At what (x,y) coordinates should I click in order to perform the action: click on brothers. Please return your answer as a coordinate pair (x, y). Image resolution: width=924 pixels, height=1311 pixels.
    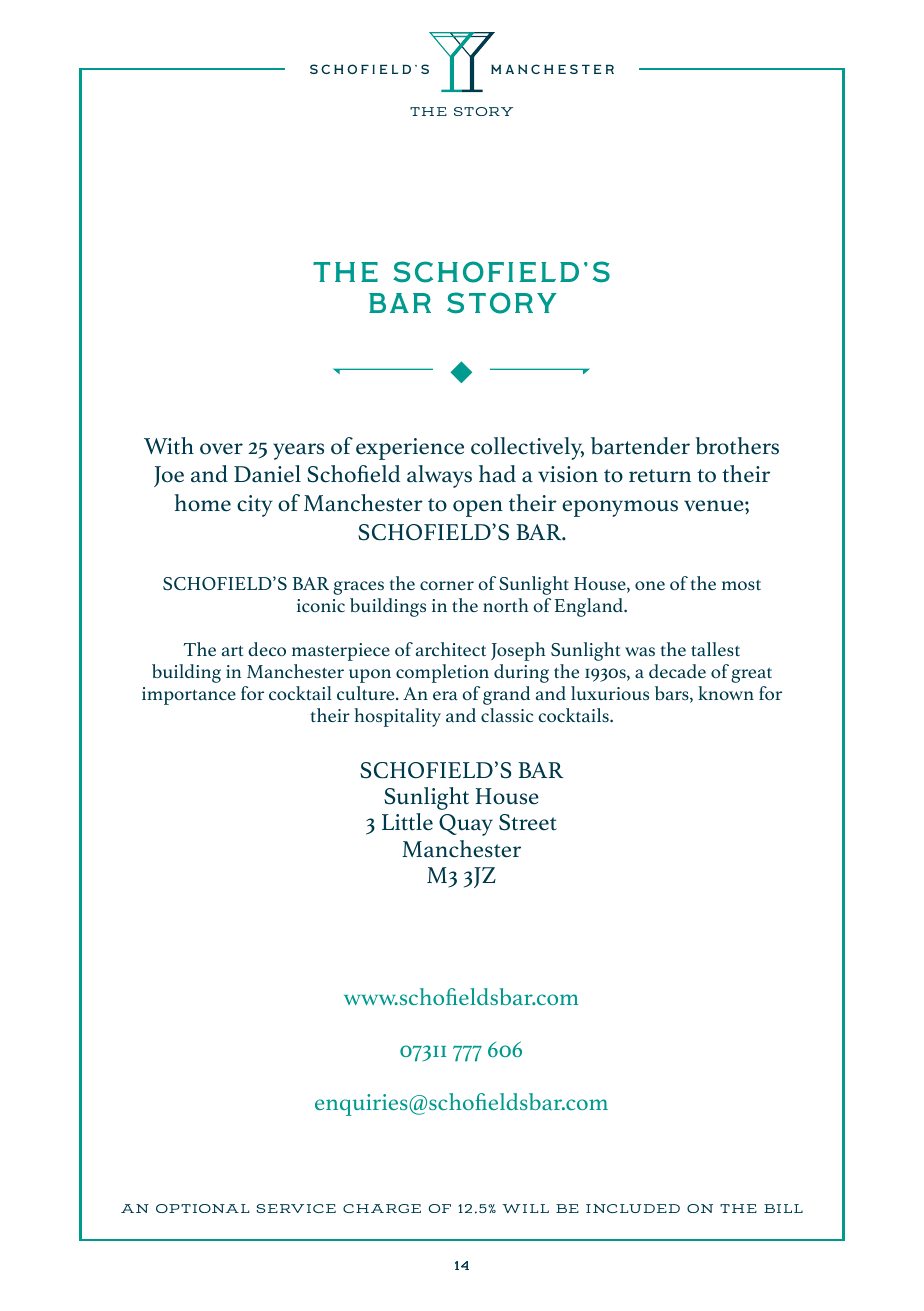
    Looking at the image, I should click on (737, 446).
